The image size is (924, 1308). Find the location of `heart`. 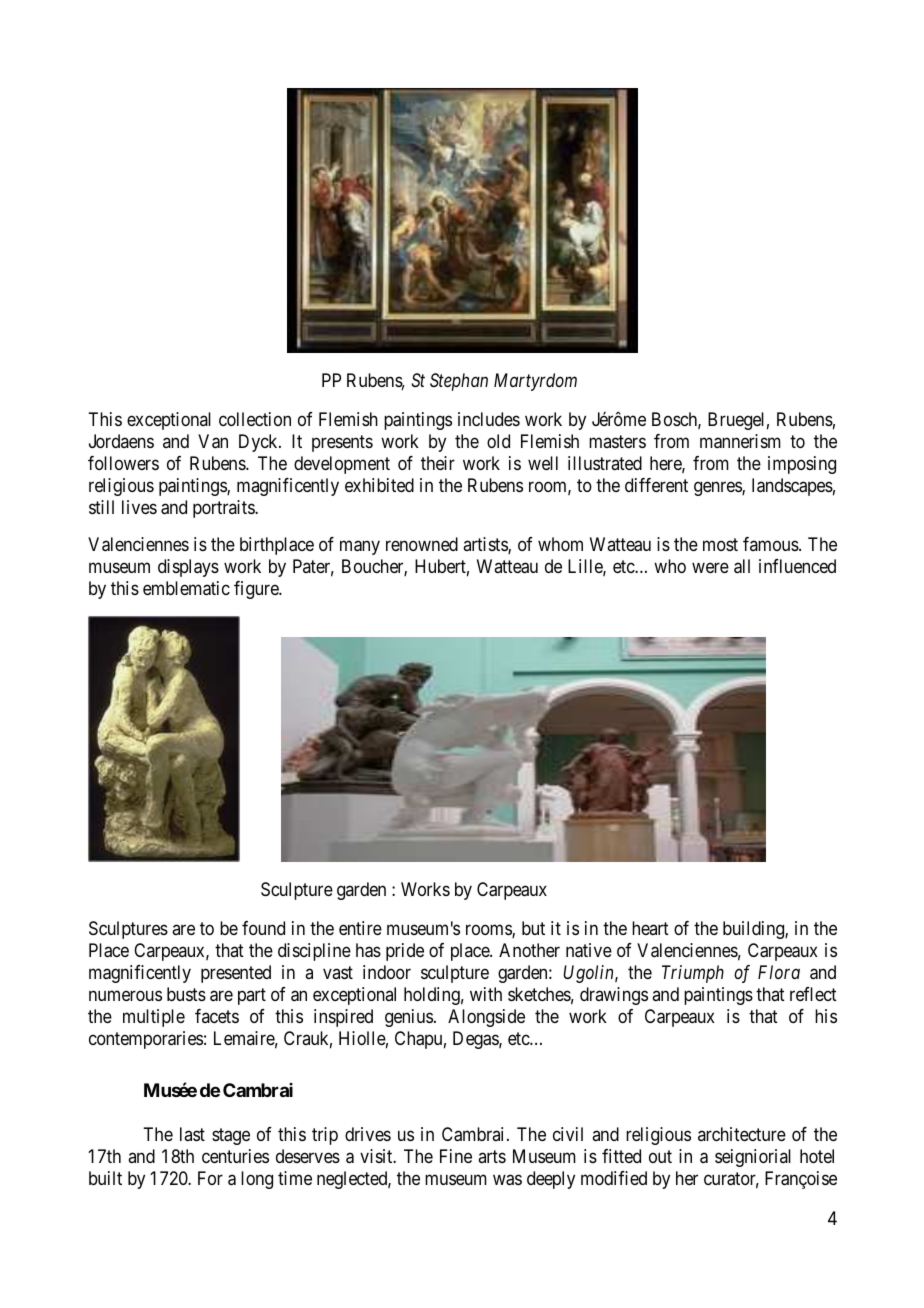

heart is located at coordinates (650, 928).
